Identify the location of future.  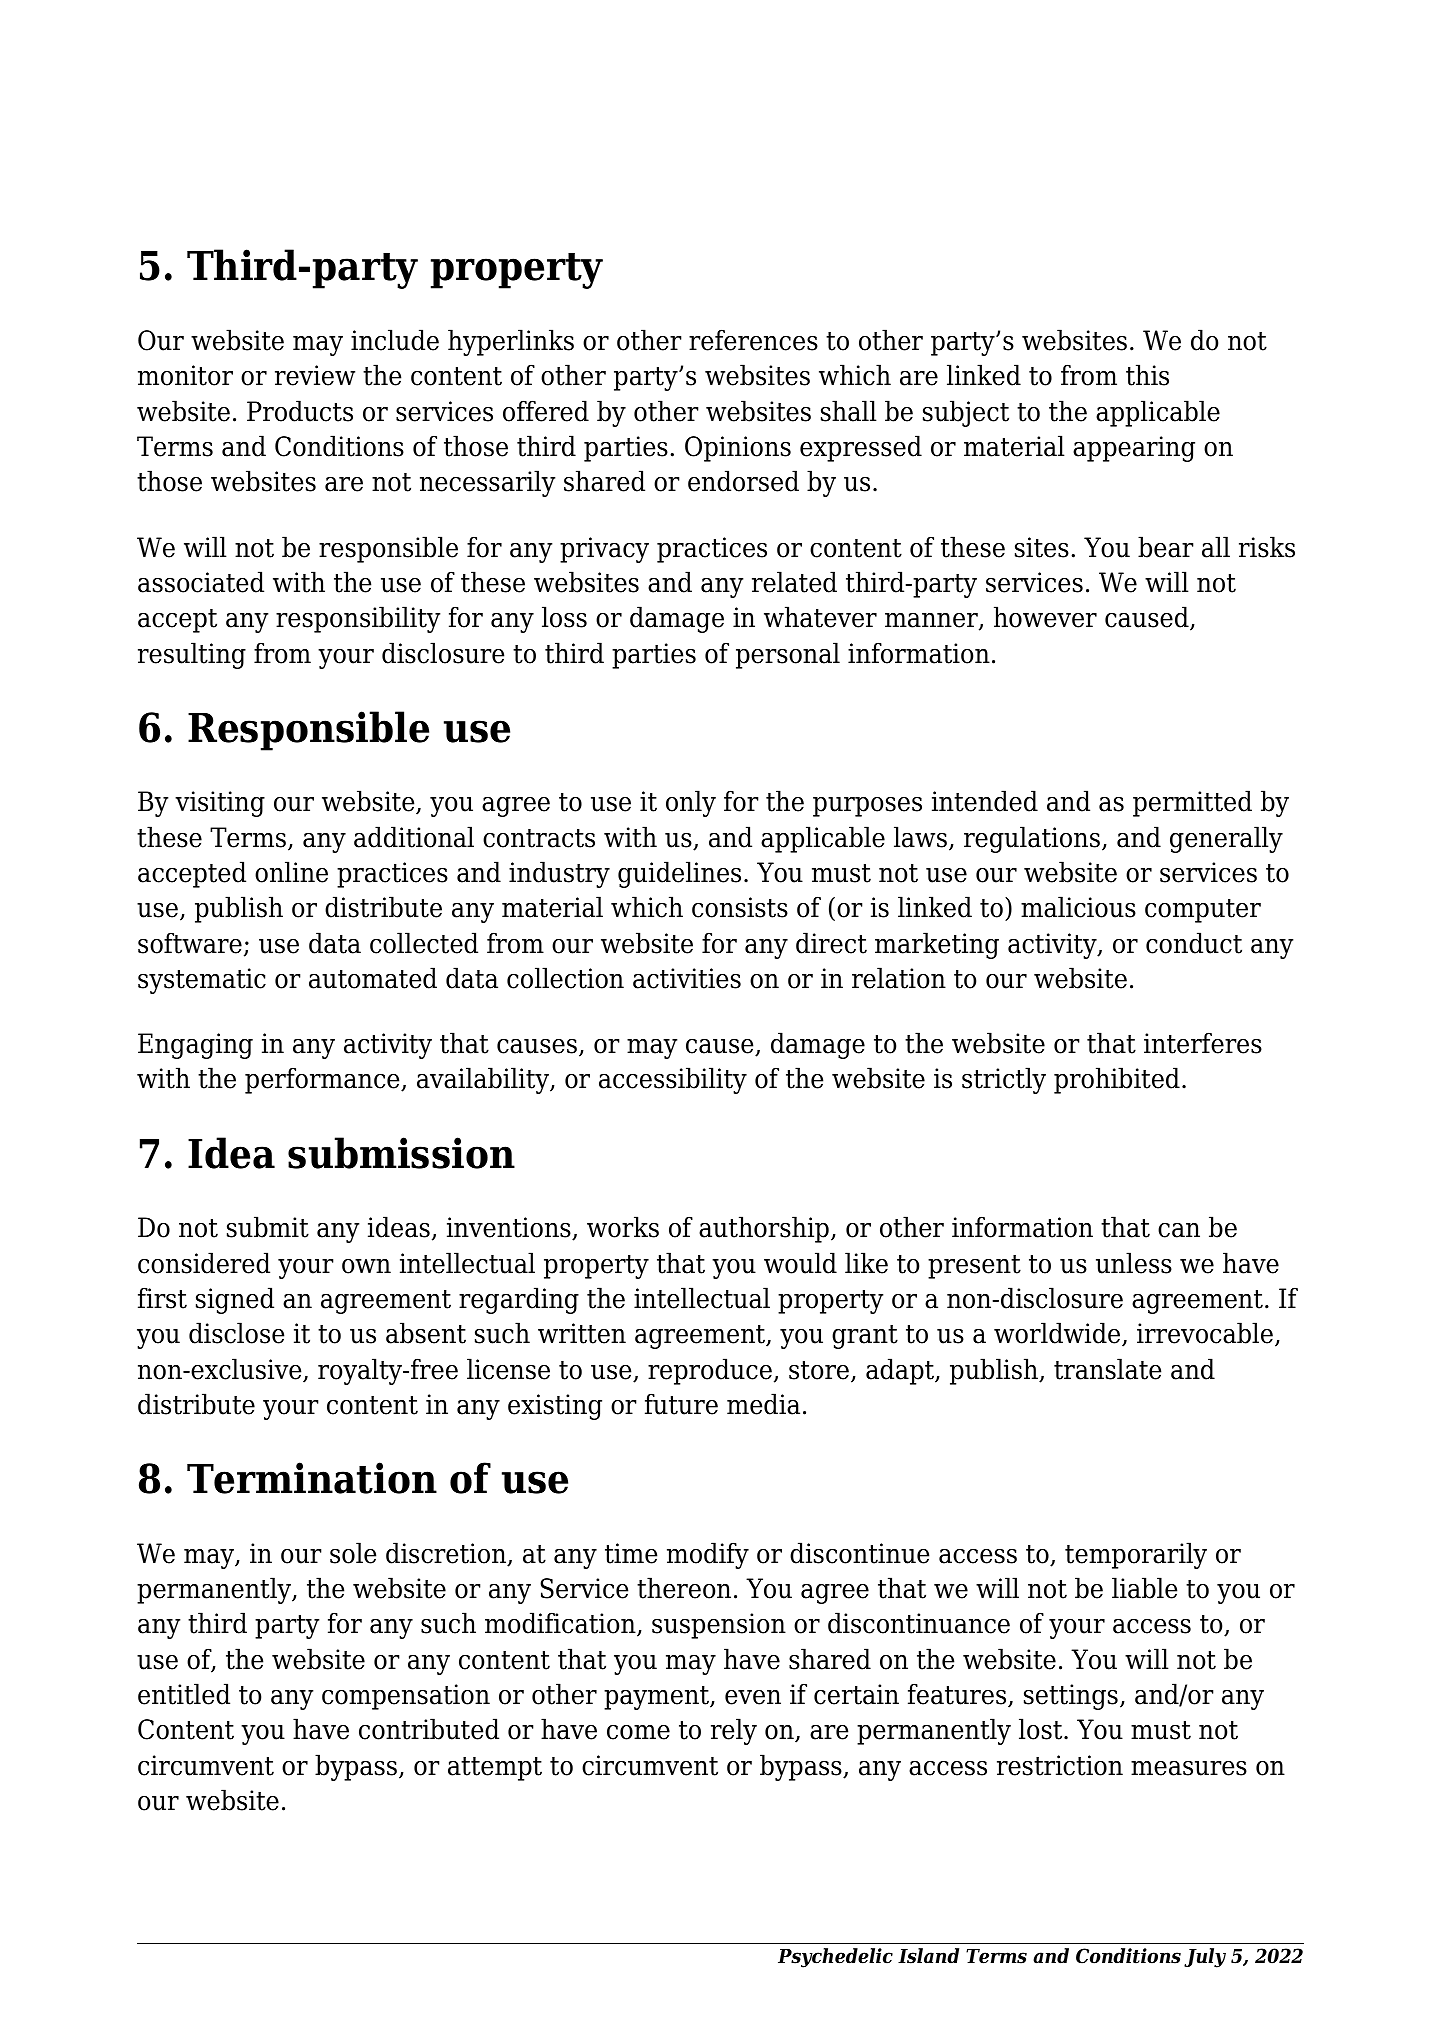
(681, 1404).
